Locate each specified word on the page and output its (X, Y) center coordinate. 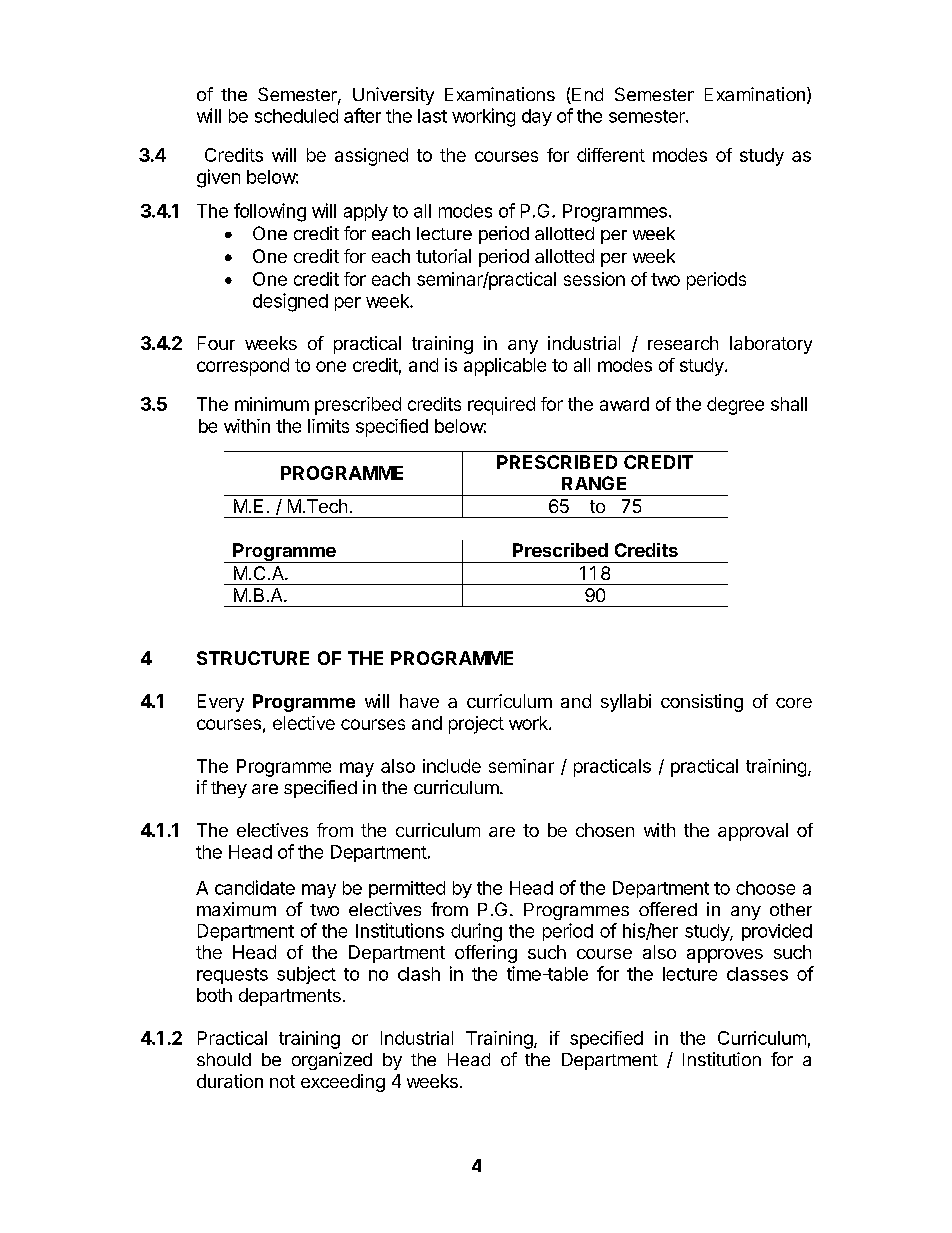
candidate (255, 887)
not (282, 1081)
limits (328, 426)
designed (290, 302)
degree (735, 406)
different (611, 155)
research (683, 343)
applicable (505, 367)
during (476, 932)
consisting (702, 703)
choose (765, 888)
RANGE (594, 483)
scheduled (296, 116)
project (476, 725)
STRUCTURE (253, 658)
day (537, 117)
